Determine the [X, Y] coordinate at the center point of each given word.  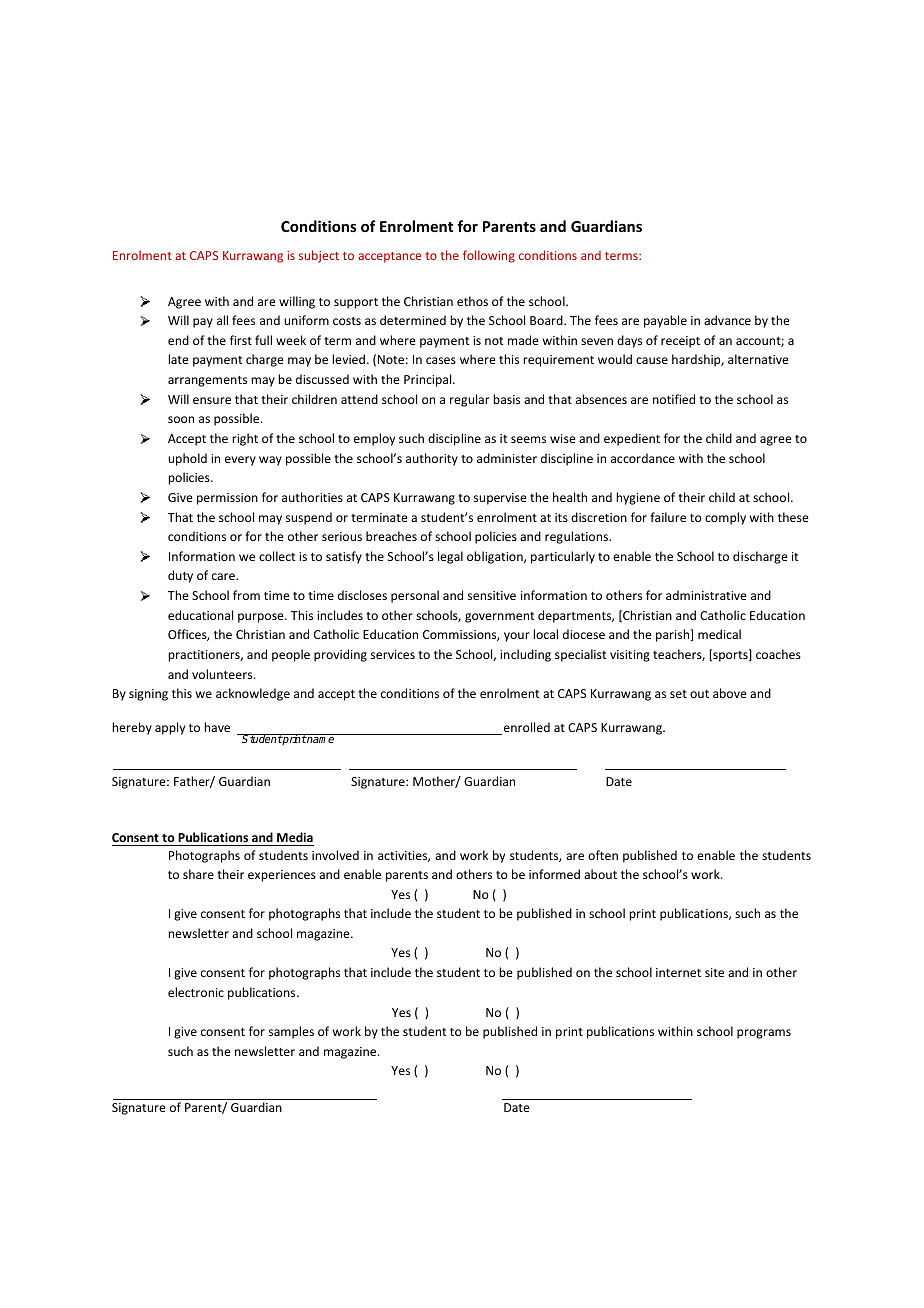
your [517, 637]
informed [554, 874]
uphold [187, 459]
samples [291, 1032]
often [603, 855]
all [222, 320]
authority [432, 459]
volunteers [223, 674]
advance [727, 320]
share [198, 874]
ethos [472, 301]
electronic [196, 992]
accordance [643, 458]
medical [719, 634]
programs [764, 1034]
